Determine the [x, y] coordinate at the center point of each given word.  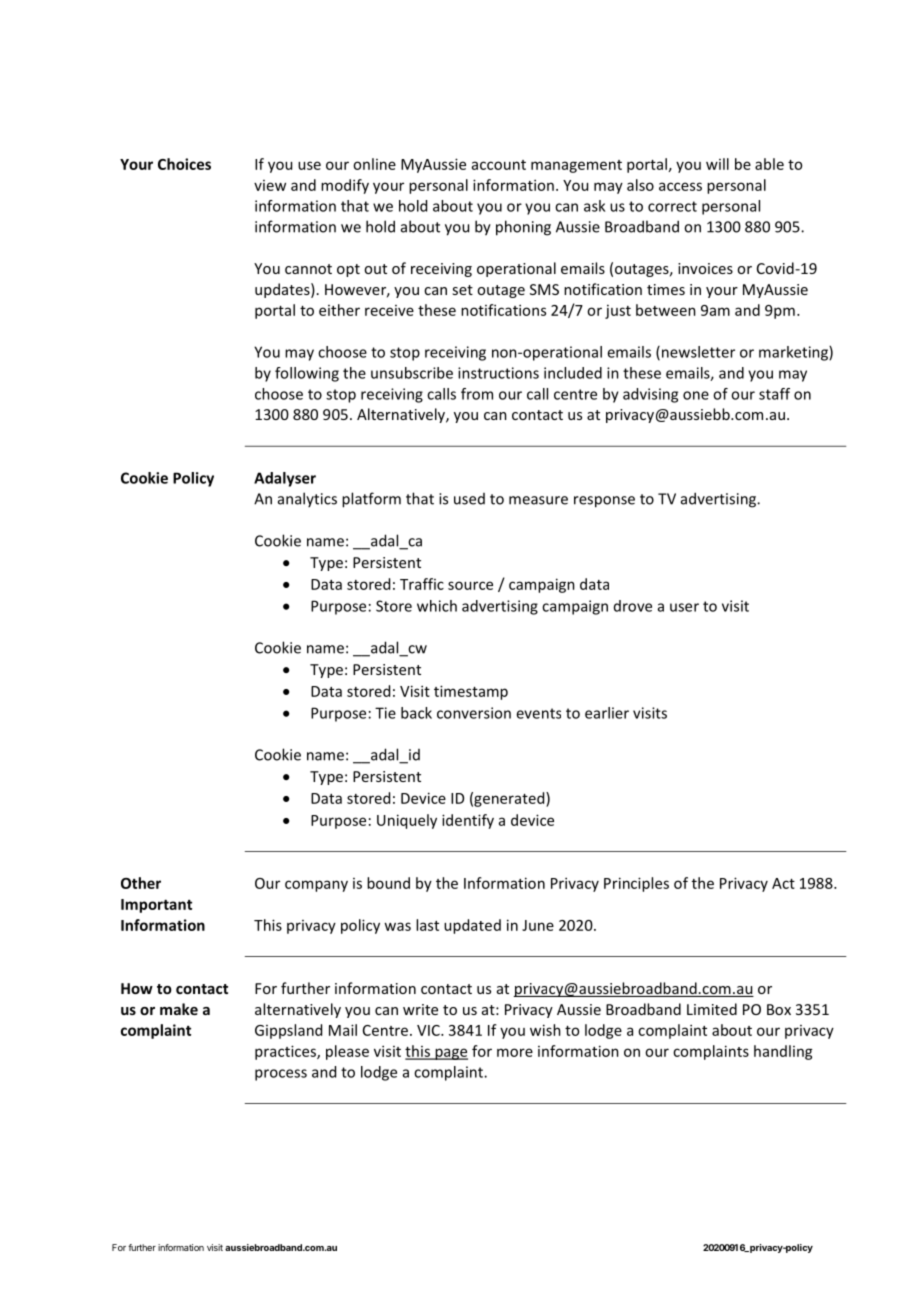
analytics [307, 499]
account [499, 165]
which [437, 606]
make [179, 1009]
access [680, 186]
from [477, 394]
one [696, 395]
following [307, 374]
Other [141, 883]
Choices [184, 164]
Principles [636, 884]
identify [468, 821]
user [684, 607]
